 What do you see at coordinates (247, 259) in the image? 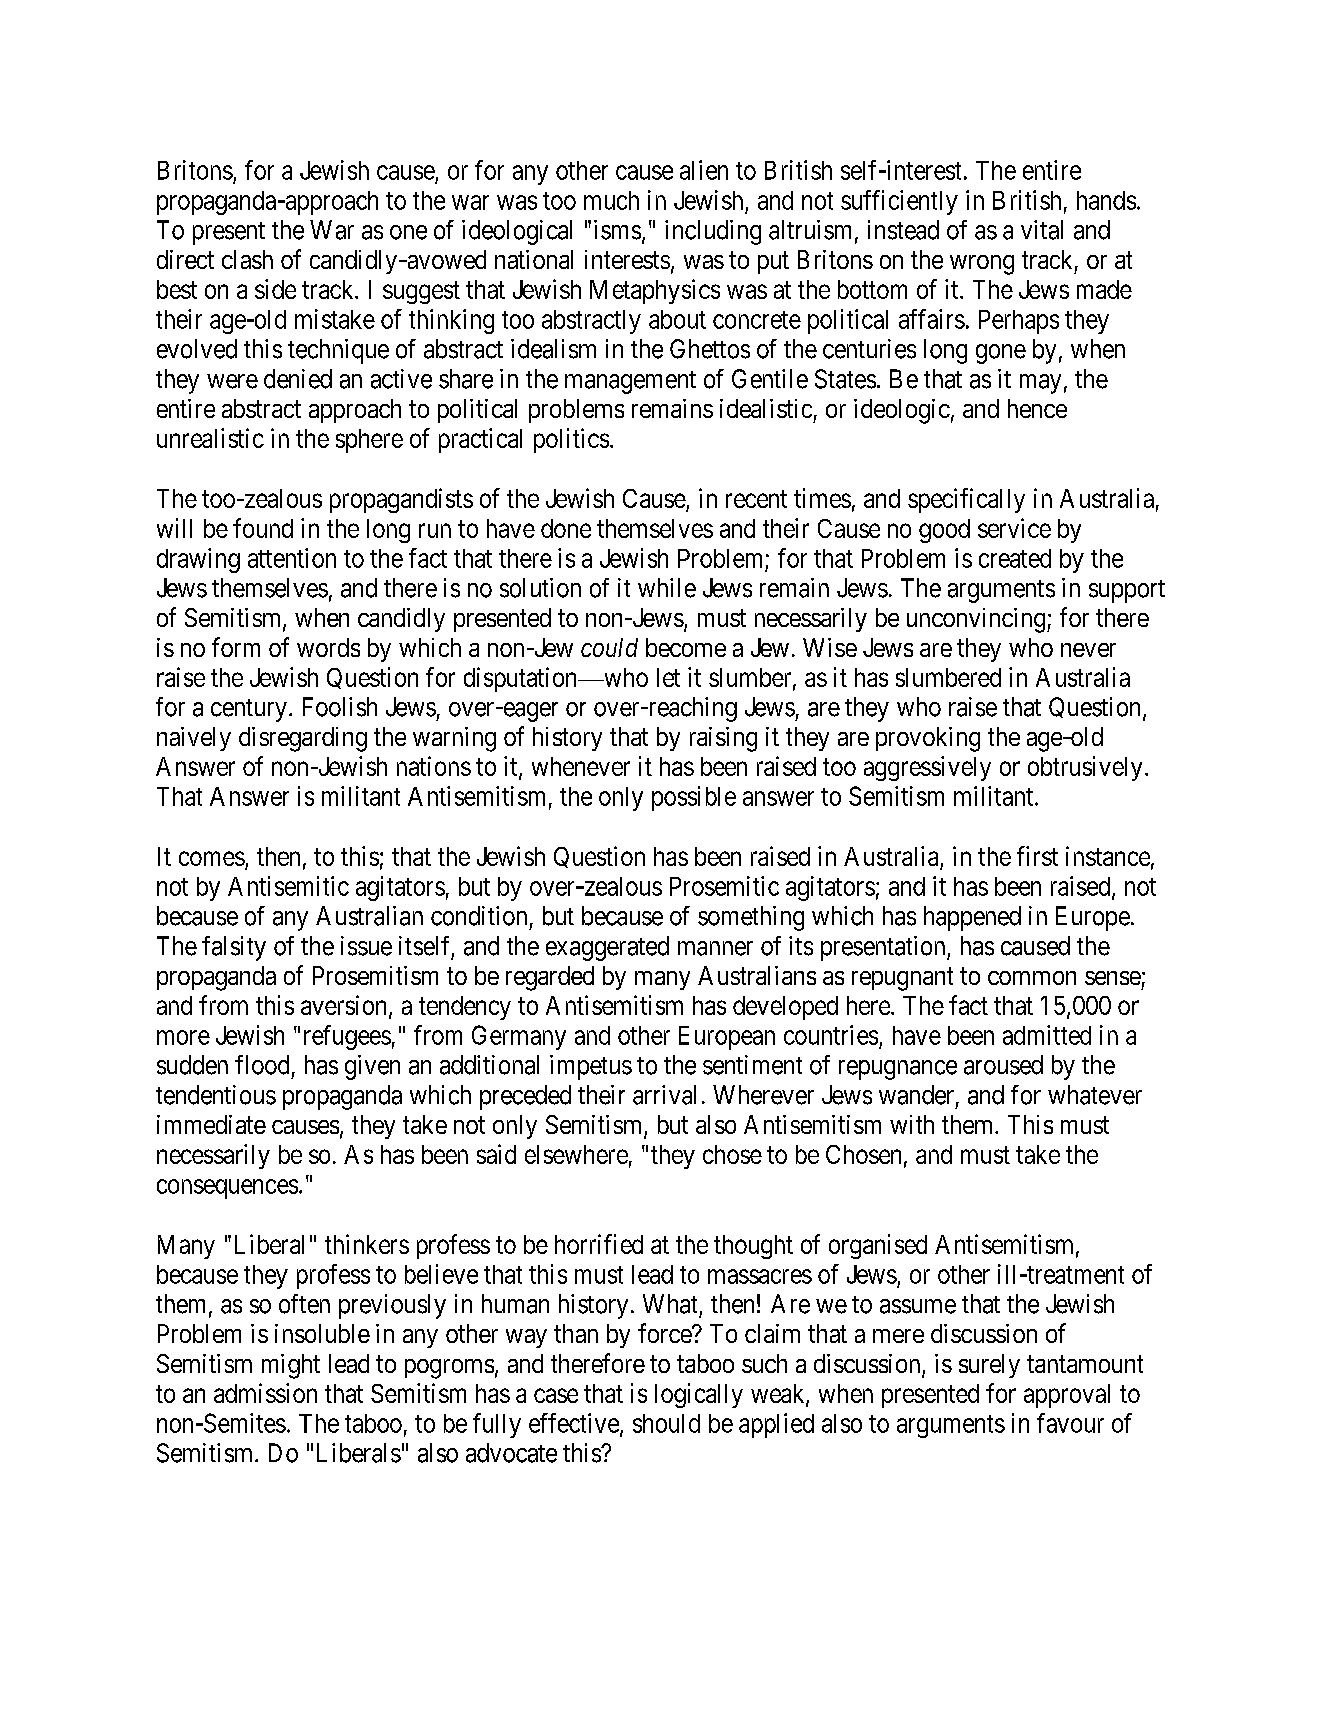
I see `clash` at bounding box center [247, 259].
